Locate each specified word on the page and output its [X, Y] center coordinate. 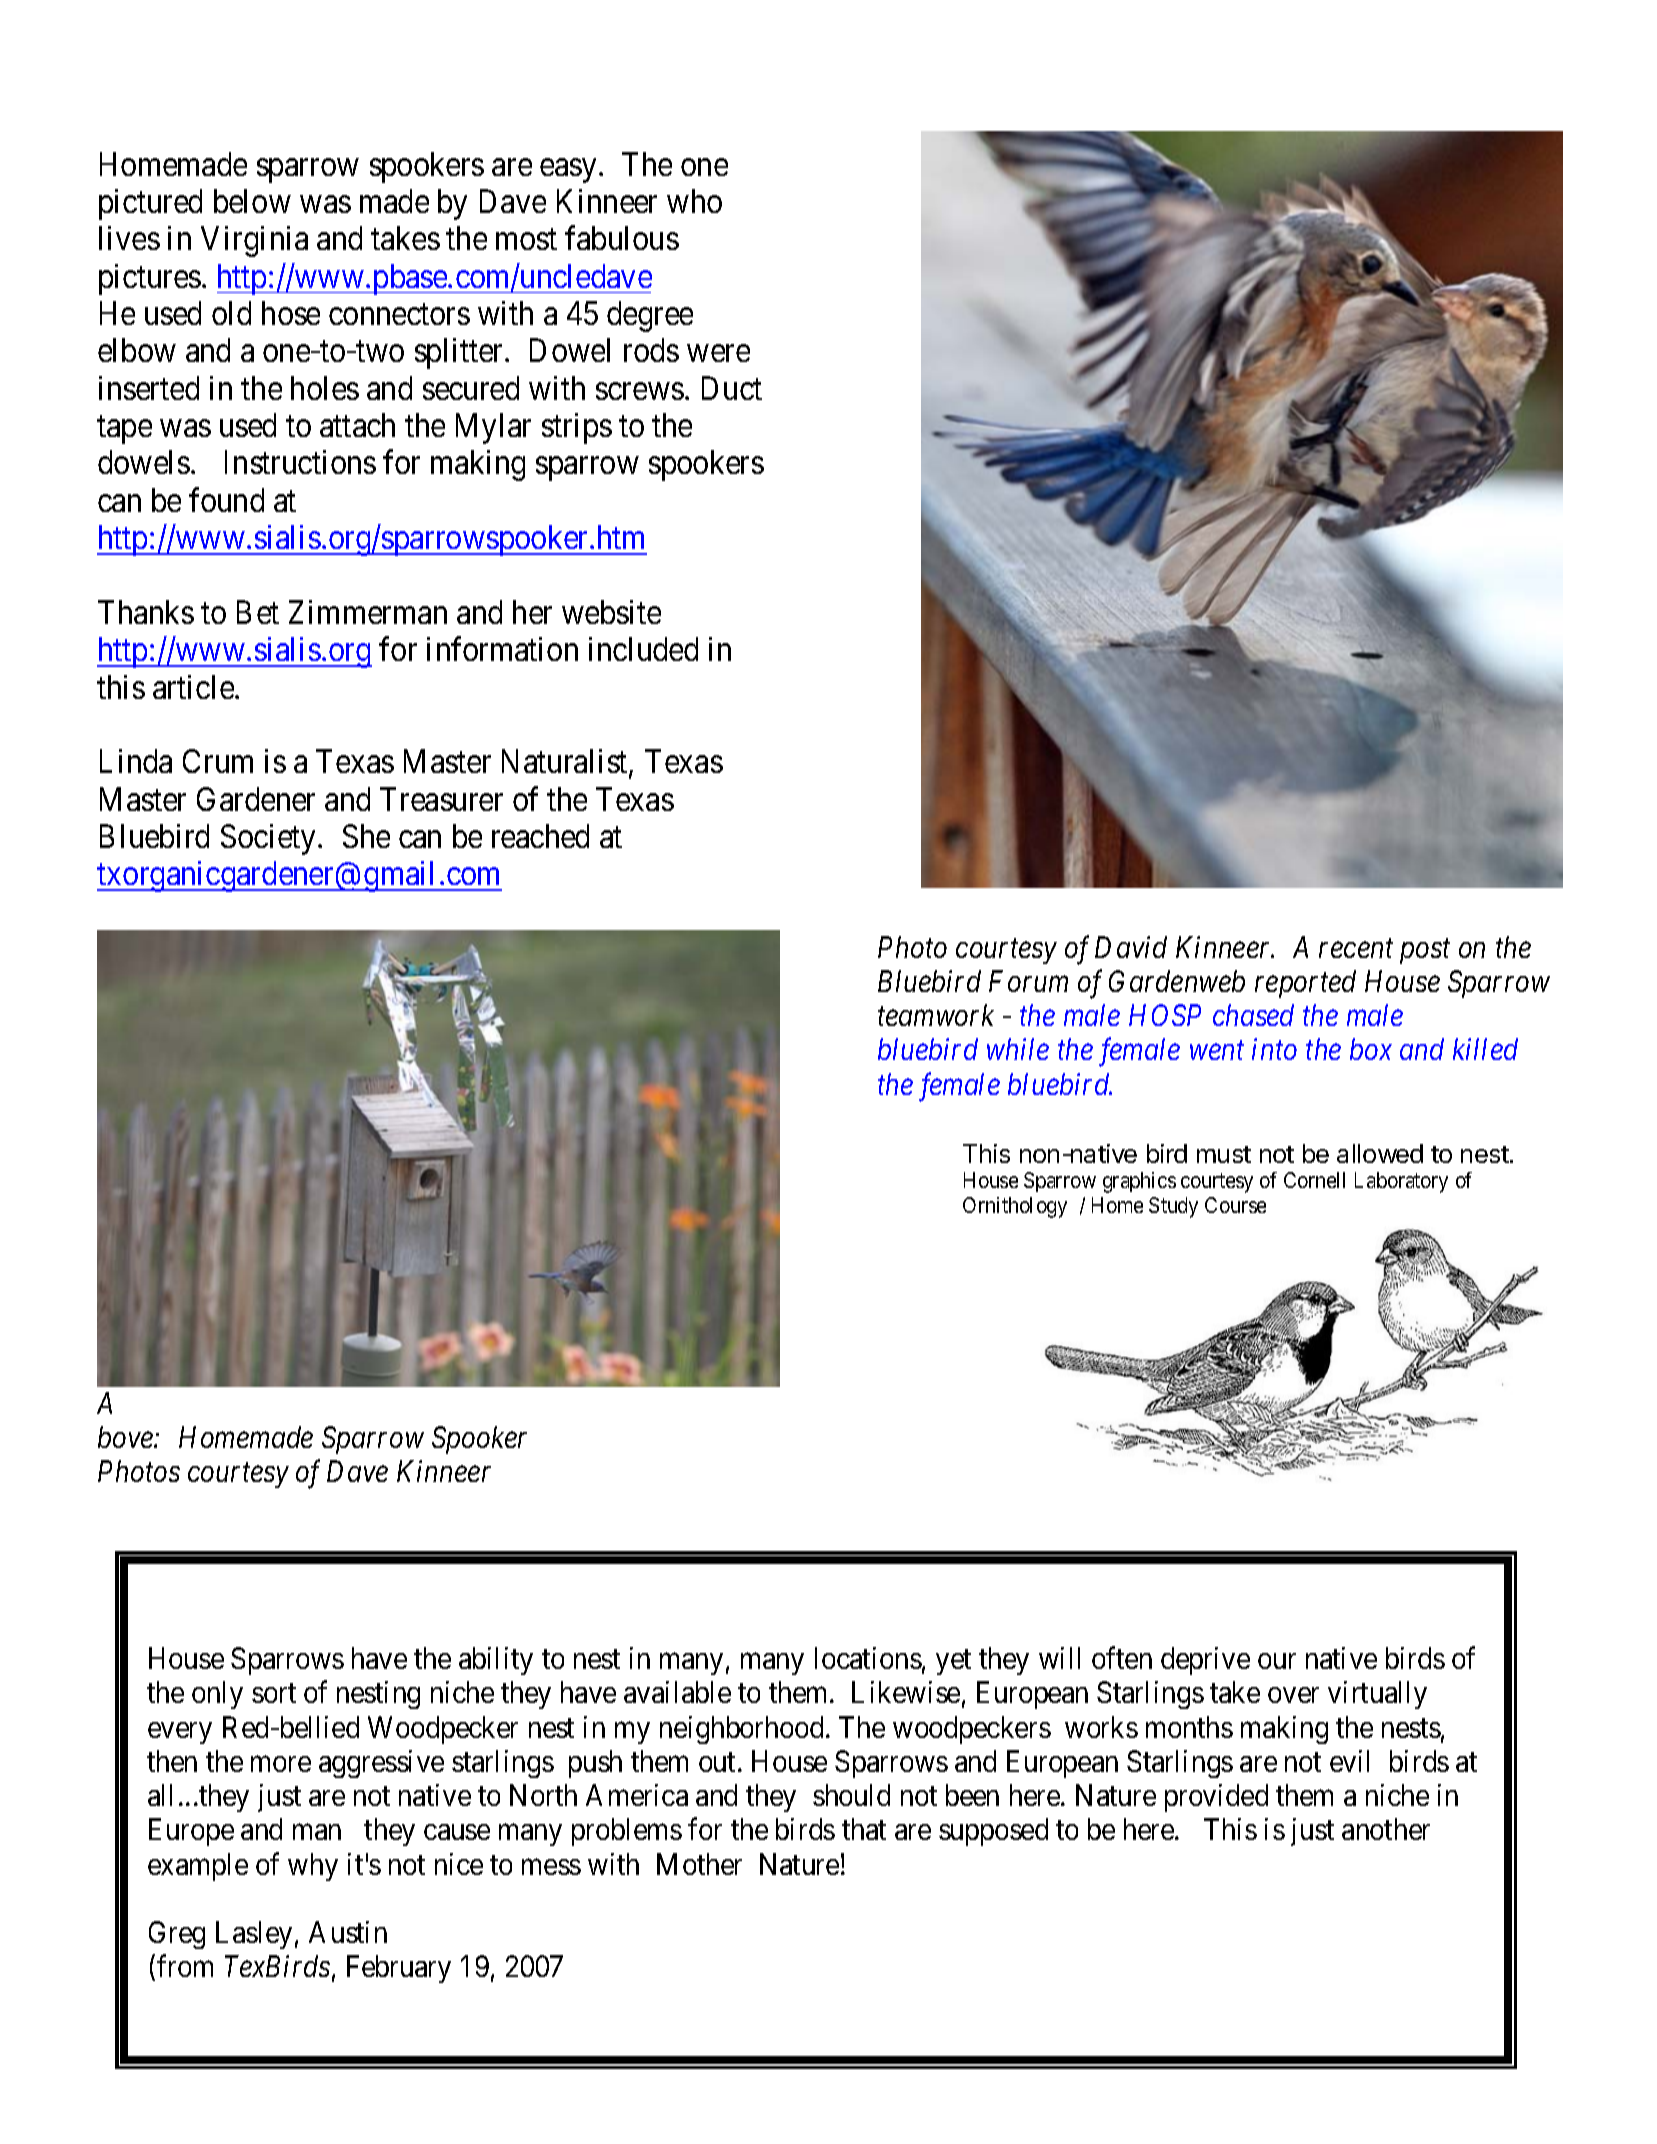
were [718, 353]
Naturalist [566, 763]
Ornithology [1015, 1207]
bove [126, 1437]
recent [1356, 949]
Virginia [254, 241]
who [694, 201]
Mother [699, 1864]
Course [1235, 1205]
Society [270, 839]
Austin [348, 1932]
